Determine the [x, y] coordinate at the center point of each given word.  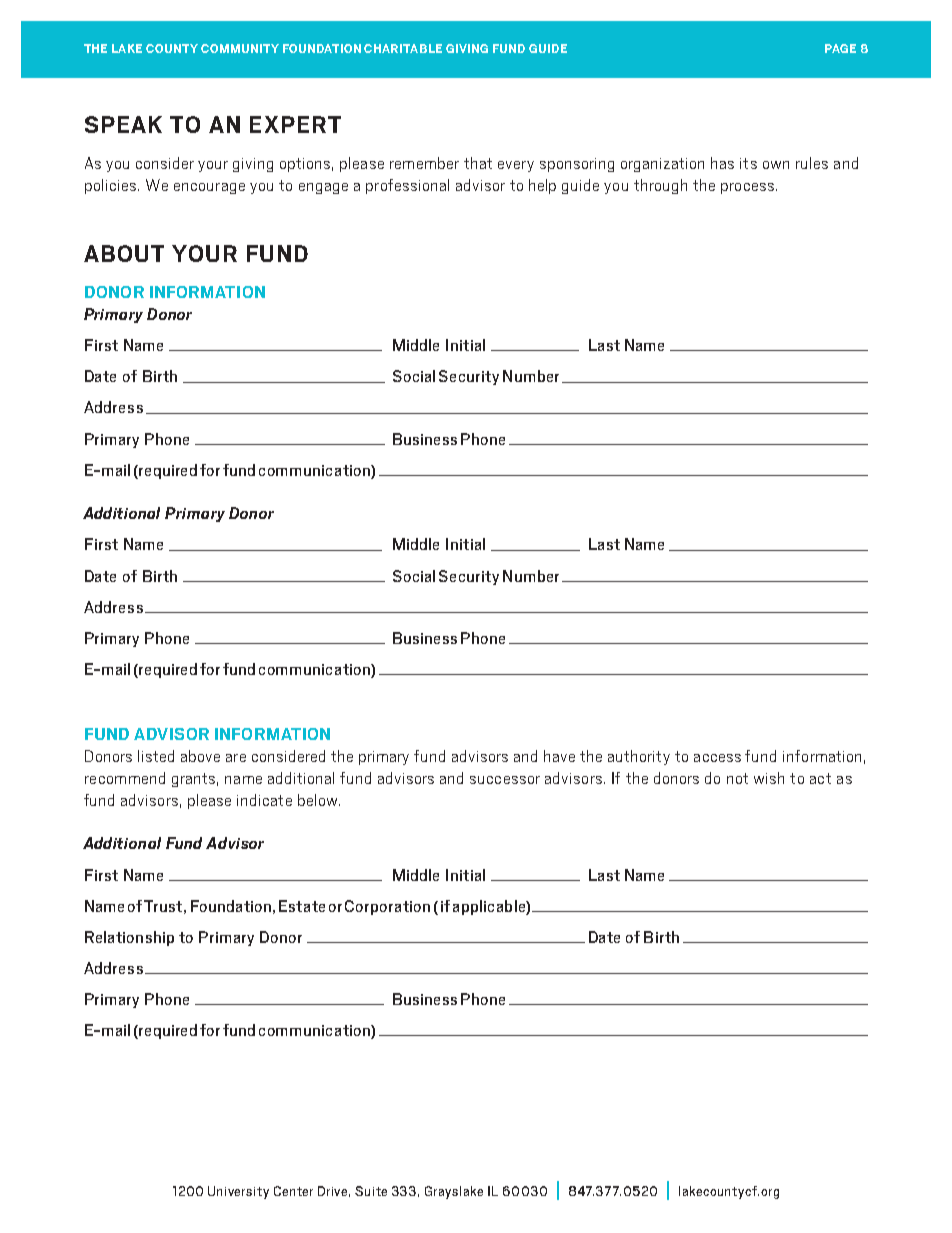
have [559, 756]
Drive [334, 1191]
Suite [371, 1191]
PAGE [840, 48]
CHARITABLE [403, 48]
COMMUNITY [240, 48]
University [238, 1192]
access [717, 758]
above [200, 756]
